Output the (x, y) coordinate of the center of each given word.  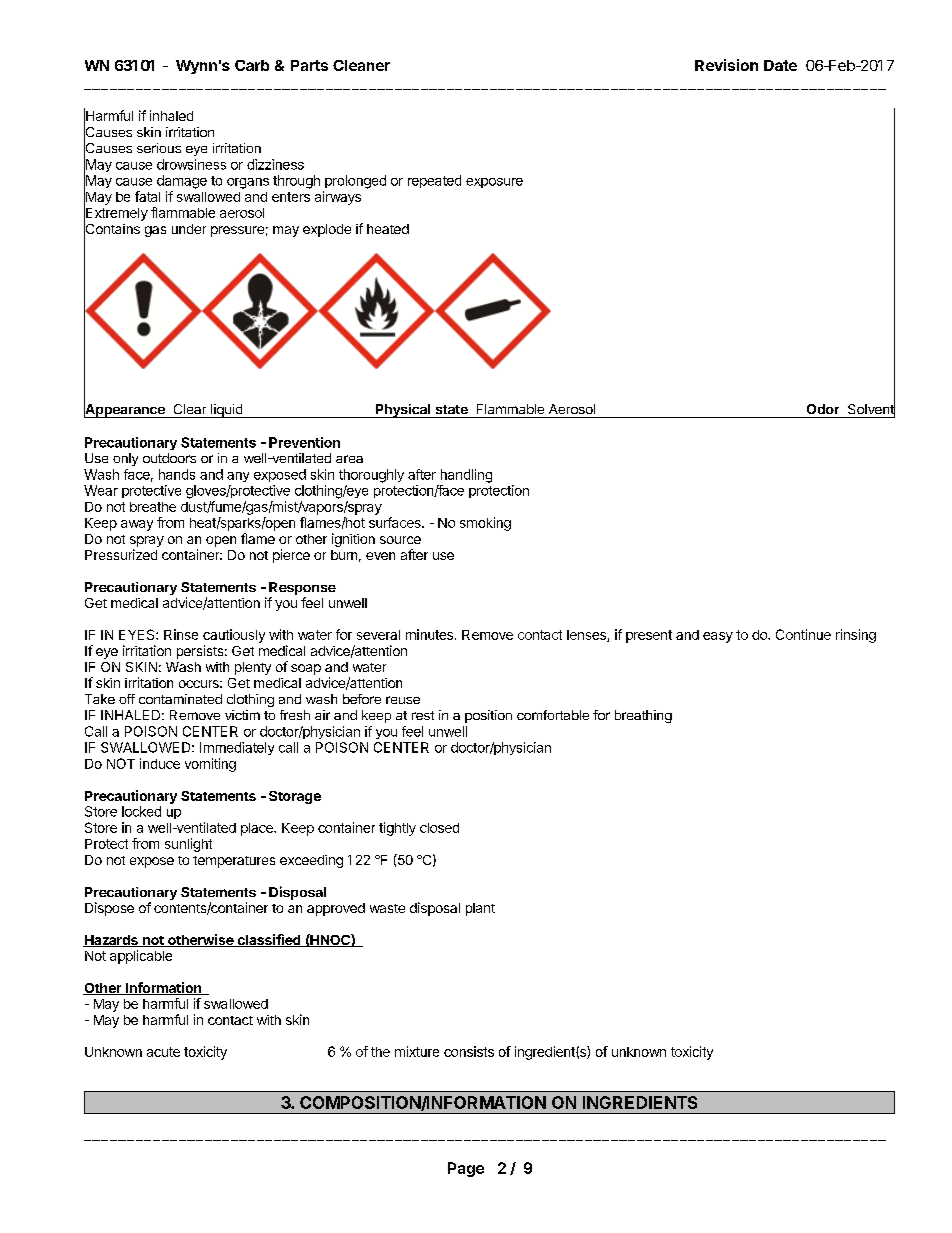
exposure (494, 183)
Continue (803, 634)
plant (480, 909)
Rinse (181, 634)
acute (163, 1052)
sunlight (188, 845)
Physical (403, 411)
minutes (431, 634)
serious (159, 148)
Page (466, 1169)
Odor (823, 409)
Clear (190, 409)
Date (780, 65)
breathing (643, 716)
